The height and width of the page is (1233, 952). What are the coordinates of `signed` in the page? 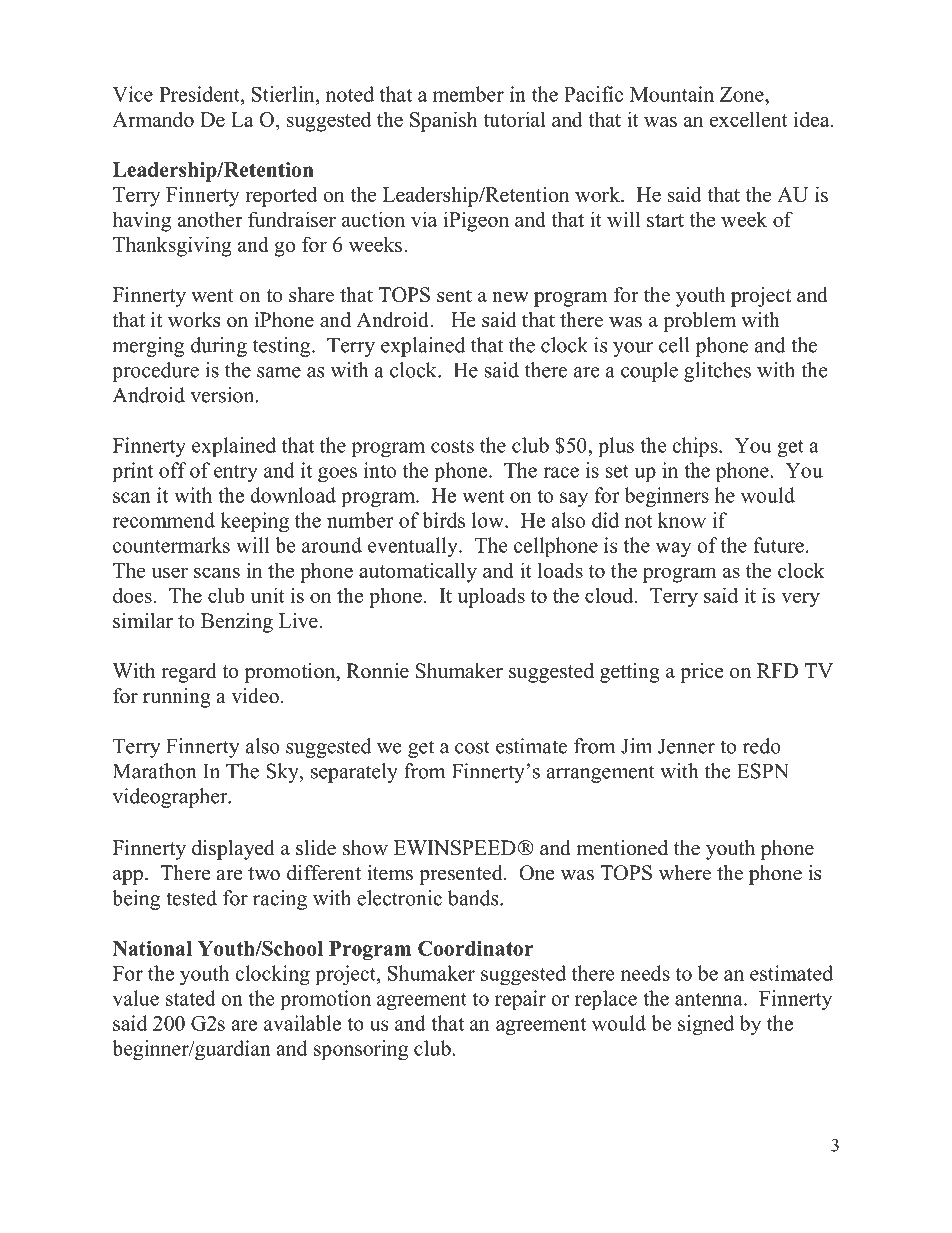 It's located at (706, 1025).
